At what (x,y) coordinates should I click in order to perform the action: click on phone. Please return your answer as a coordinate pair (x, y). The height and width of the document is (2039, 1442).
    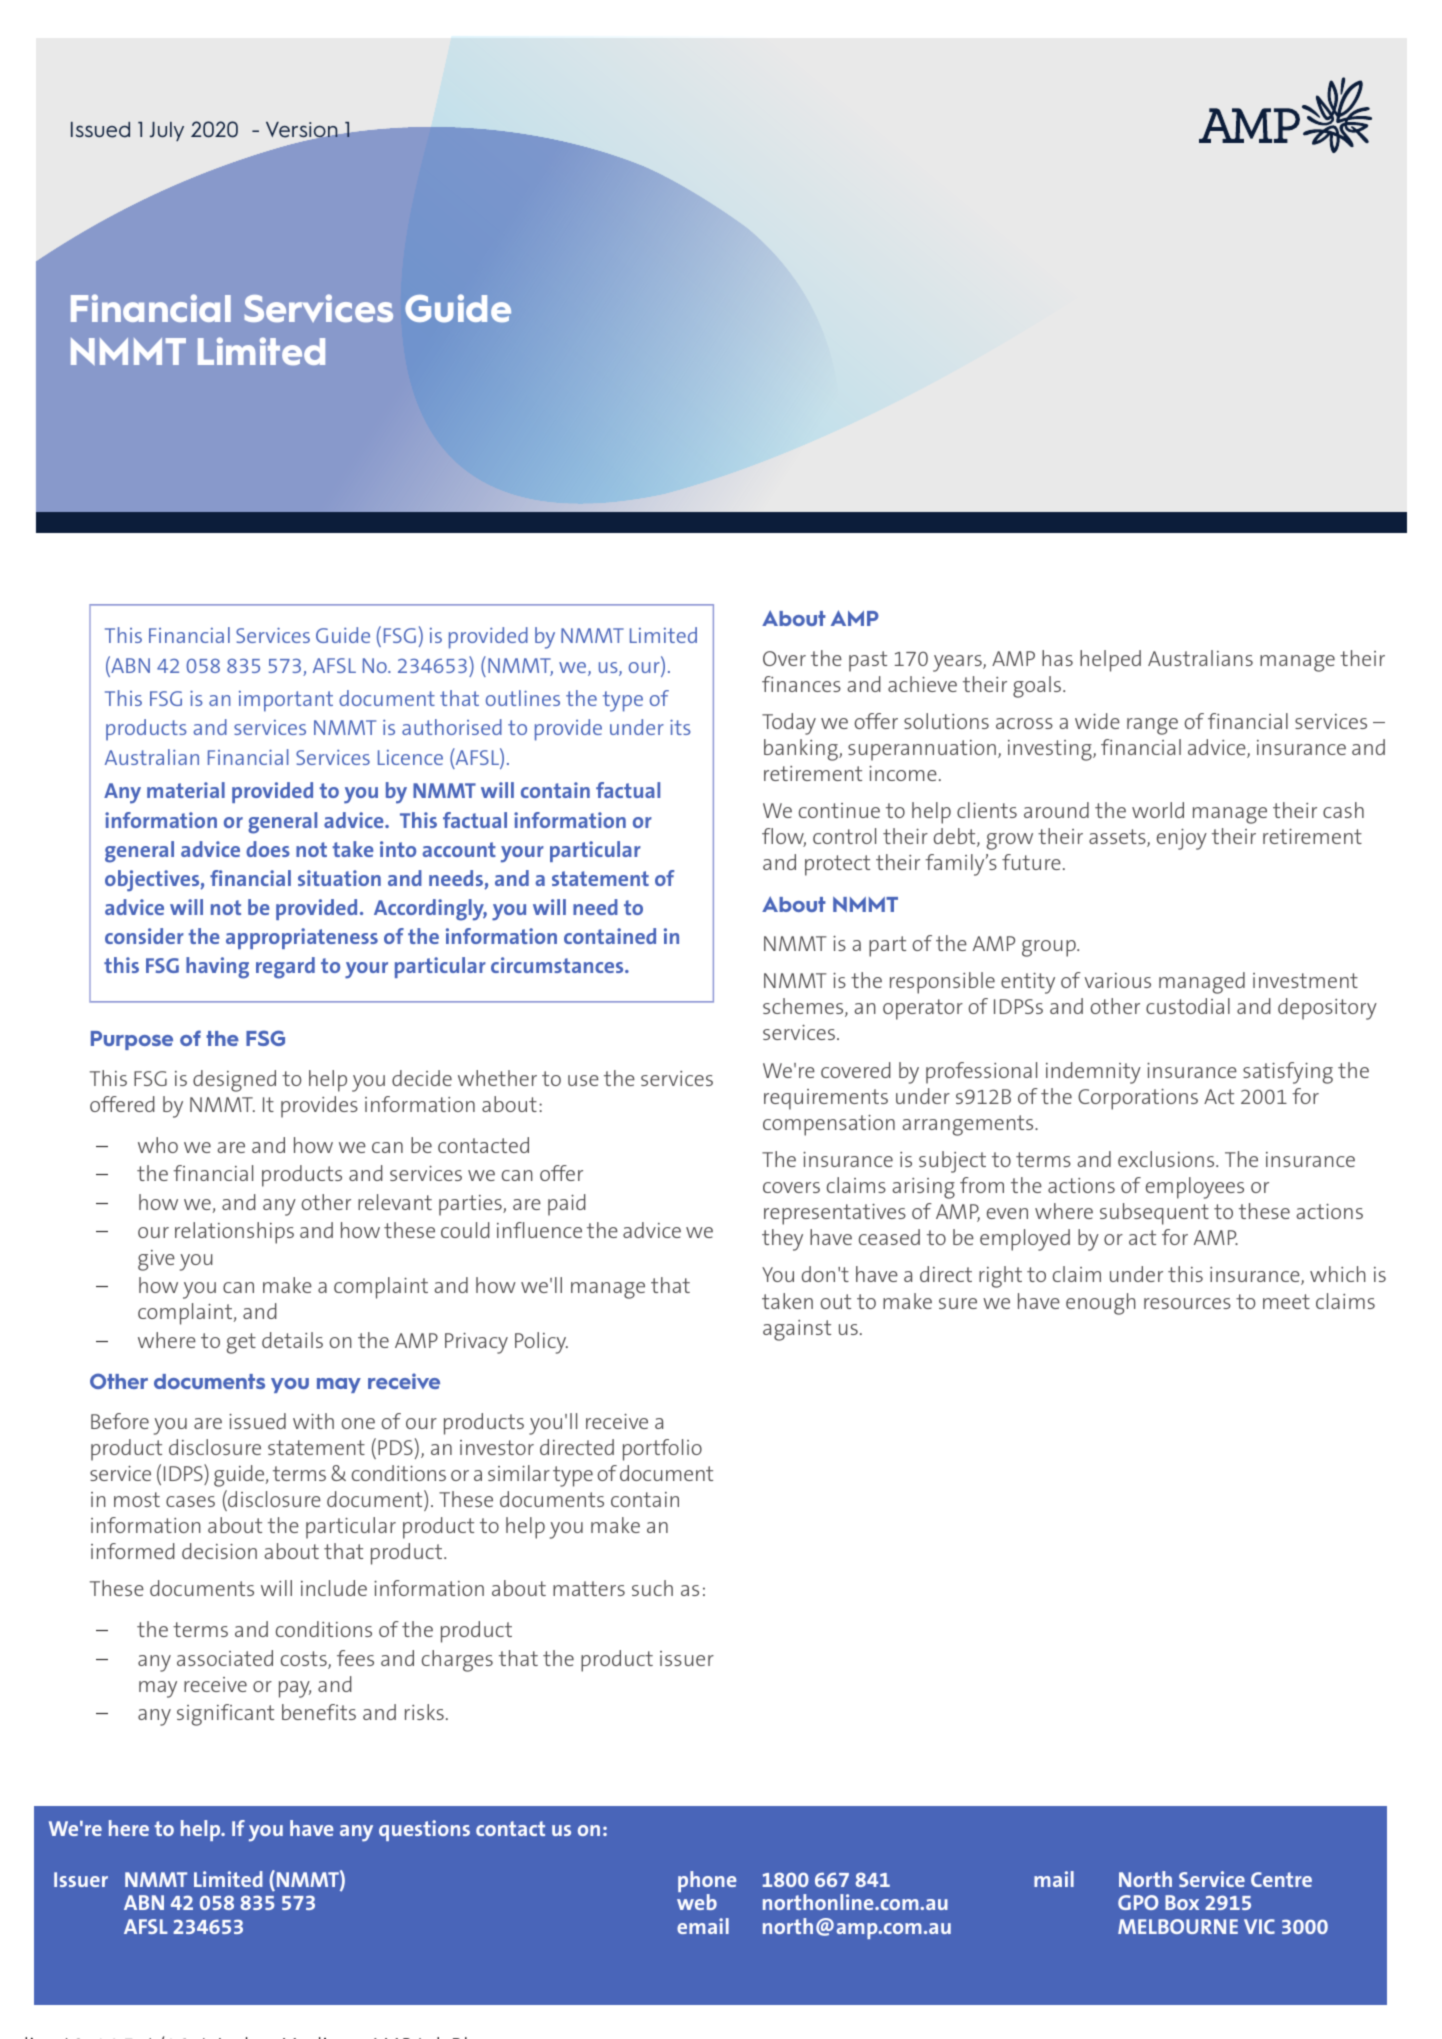
    Looking at the image, I should click on (707, 1883).
